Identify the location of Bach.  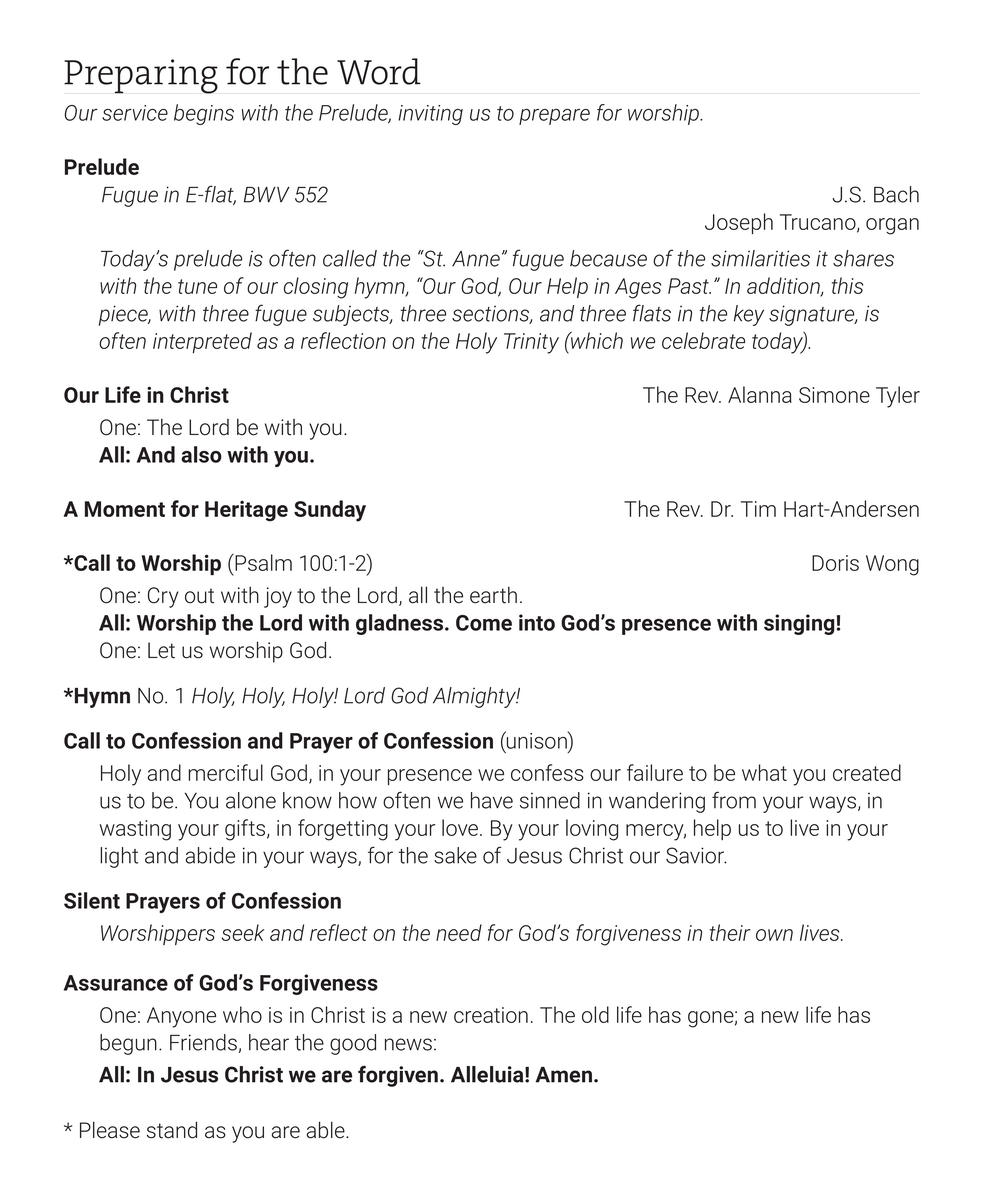
(896, 194).
